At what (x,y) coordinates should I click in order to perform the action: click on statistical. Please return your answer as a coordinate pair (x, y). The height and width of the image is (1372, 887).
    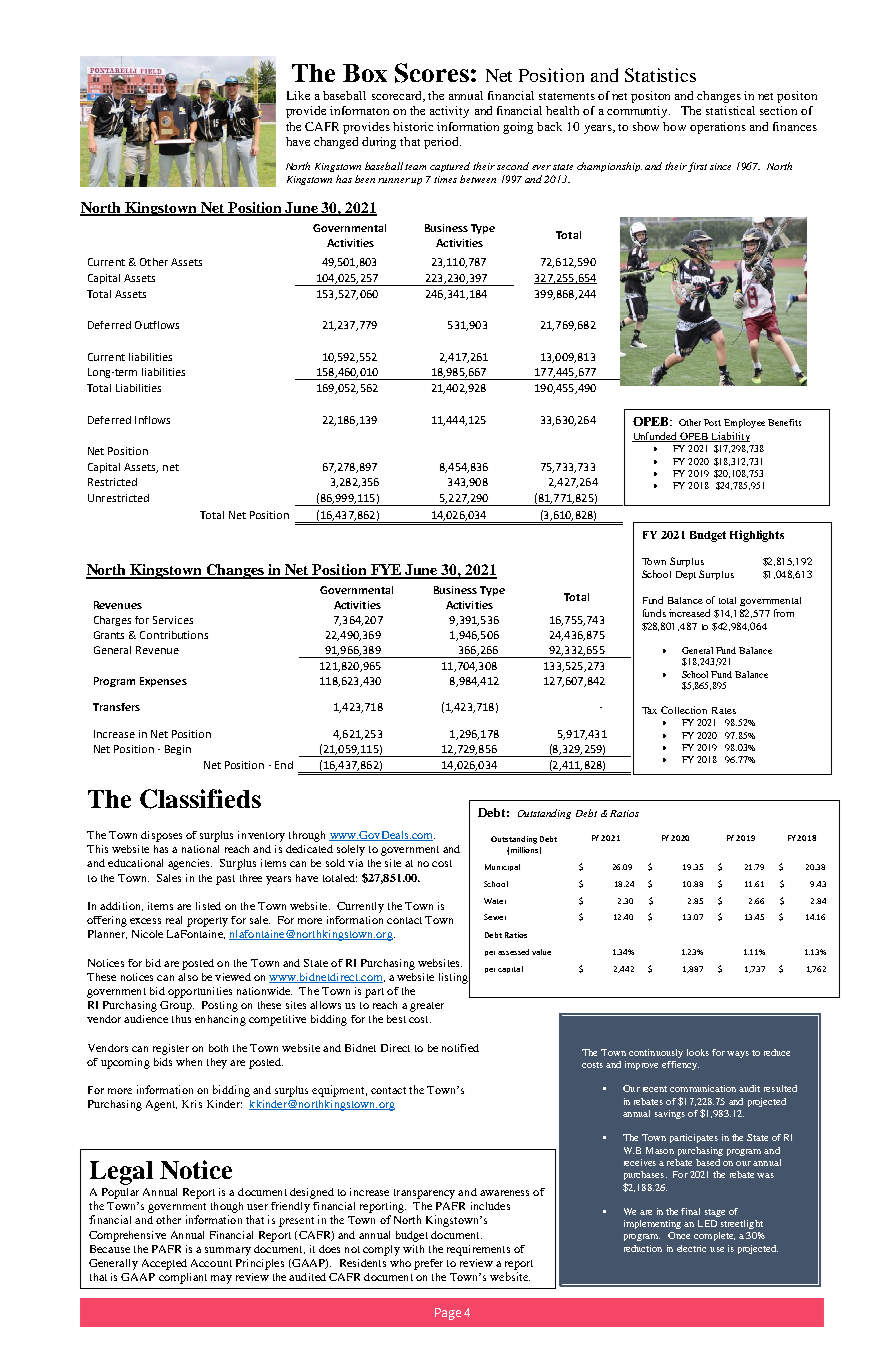
    Looking at the image, I should click on (730, 110).
